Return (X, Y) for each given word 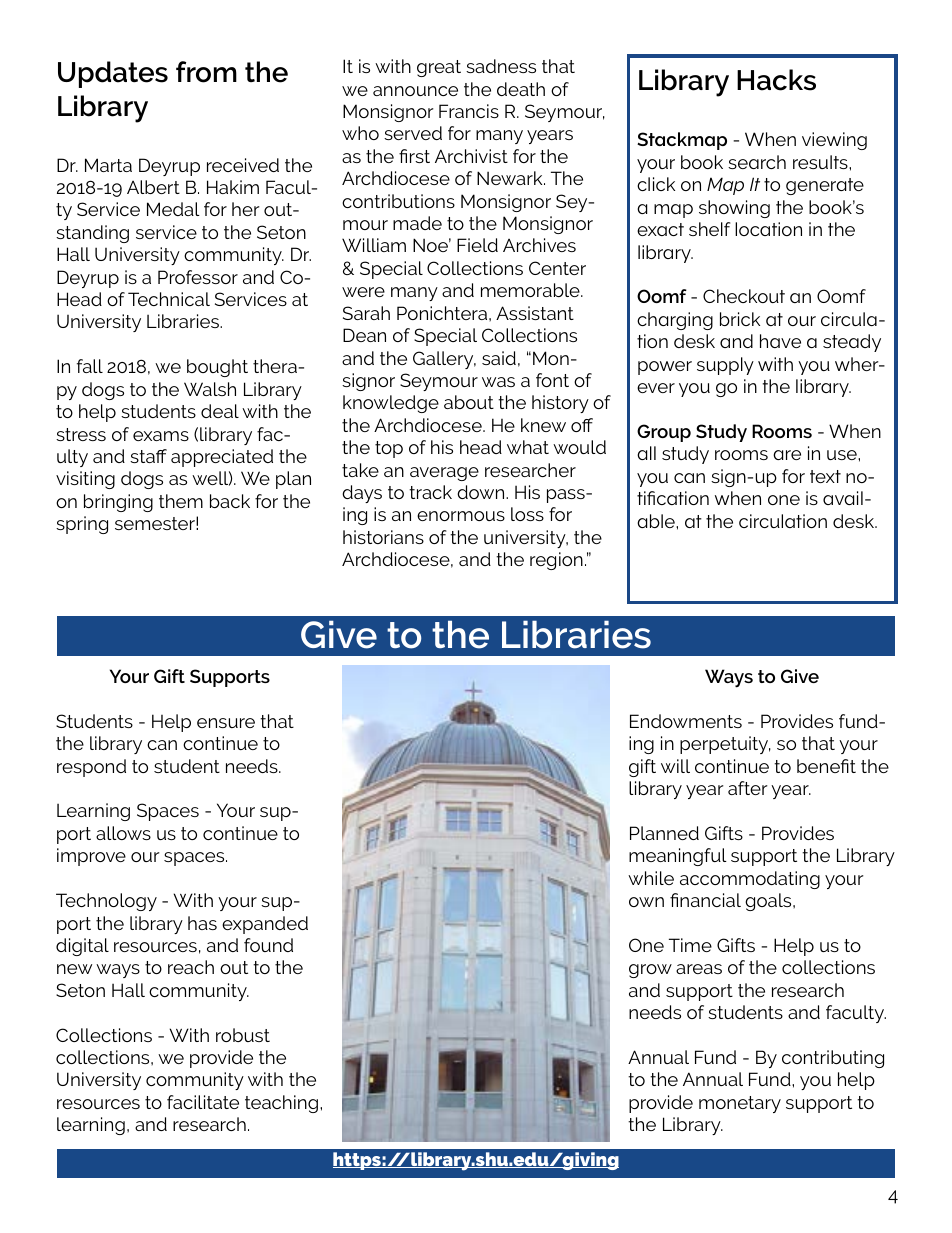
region (556, 561)
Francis (469, 111)
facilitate (203, 1102)
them (181, 501)
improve (91, 857)
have (780, 341)
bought (217, 368)
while (651, 878)
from (206, 72)
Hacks (776, 80)
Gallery (444, 360)
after (748, 788)
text (825, 476)
